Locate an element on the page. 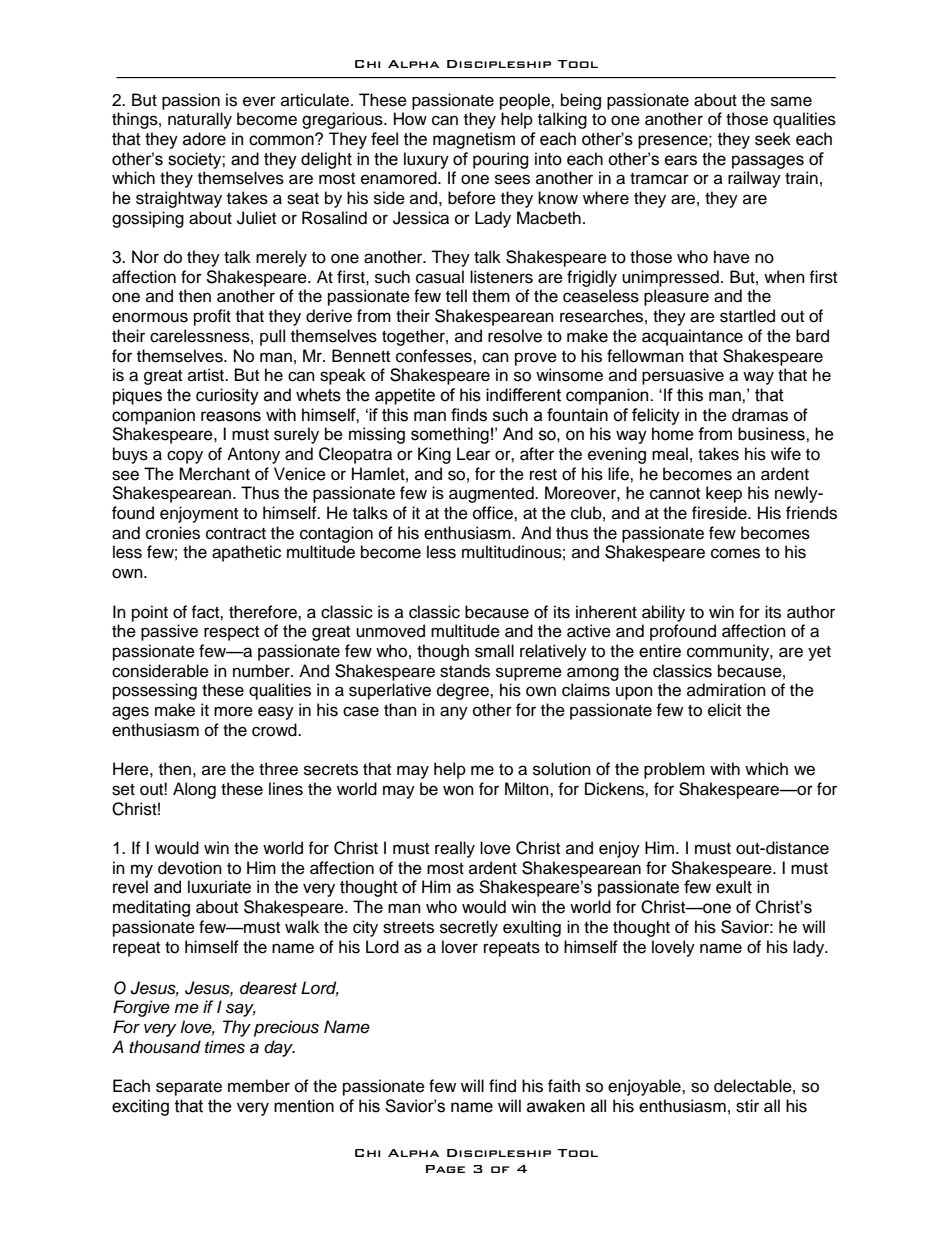  office is located at coordinates (494, 513).
